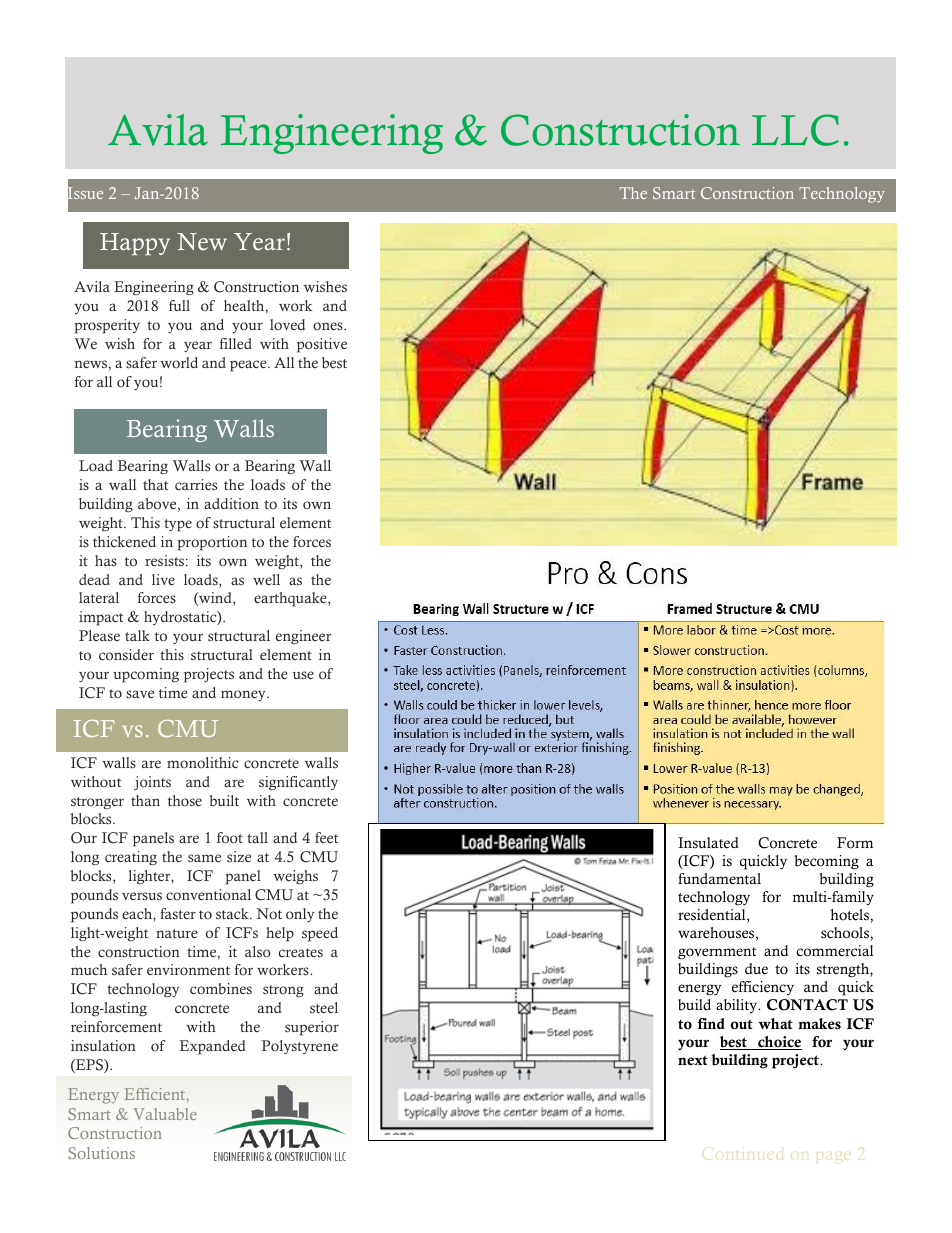 The width and height of the screenshot is (952, 1233). Describe the element at coordinates (795, 130) in the screenshot. I see `LLC` at that location.
